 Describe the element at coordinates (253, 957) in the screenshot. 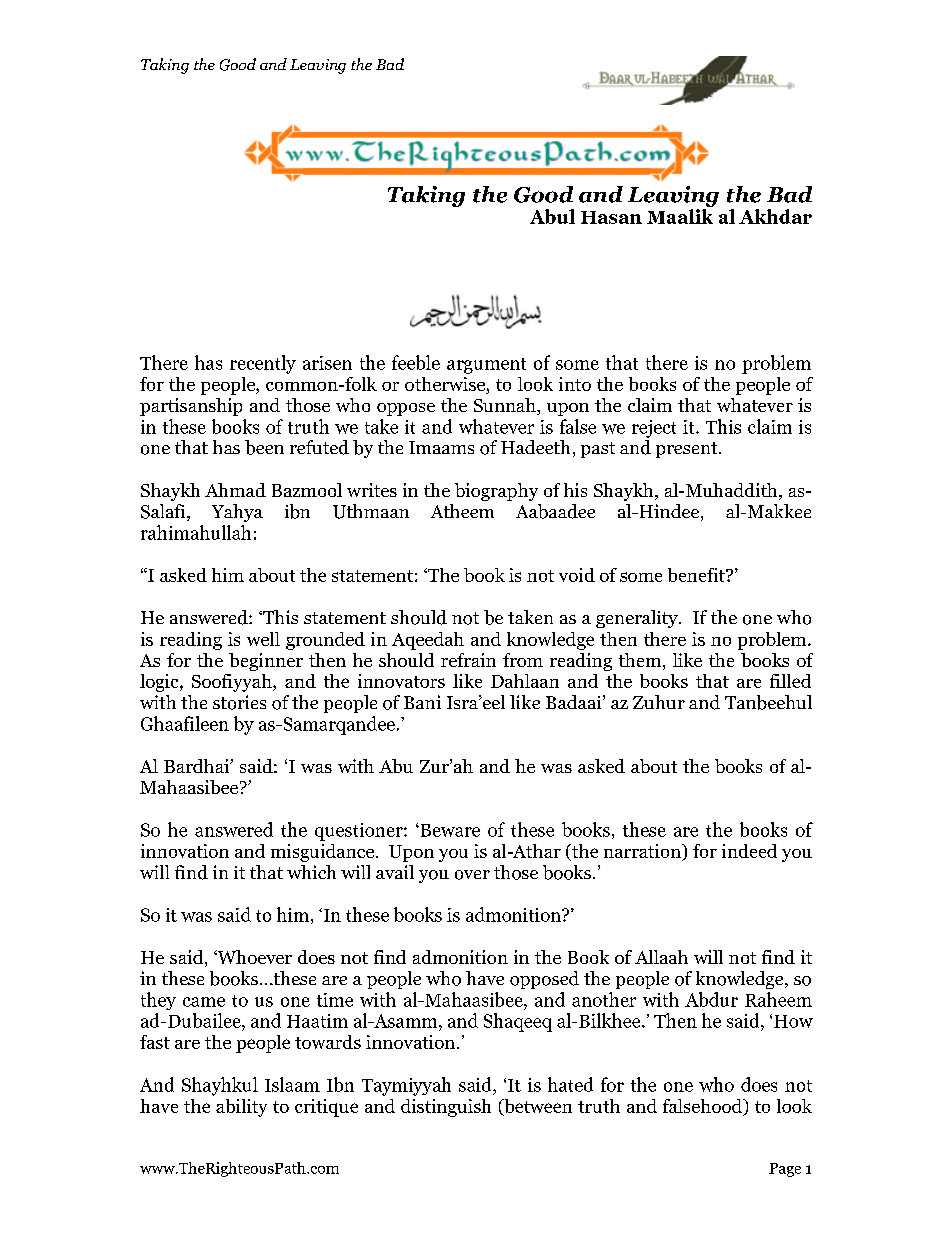

I see `Whoever` at that location.
